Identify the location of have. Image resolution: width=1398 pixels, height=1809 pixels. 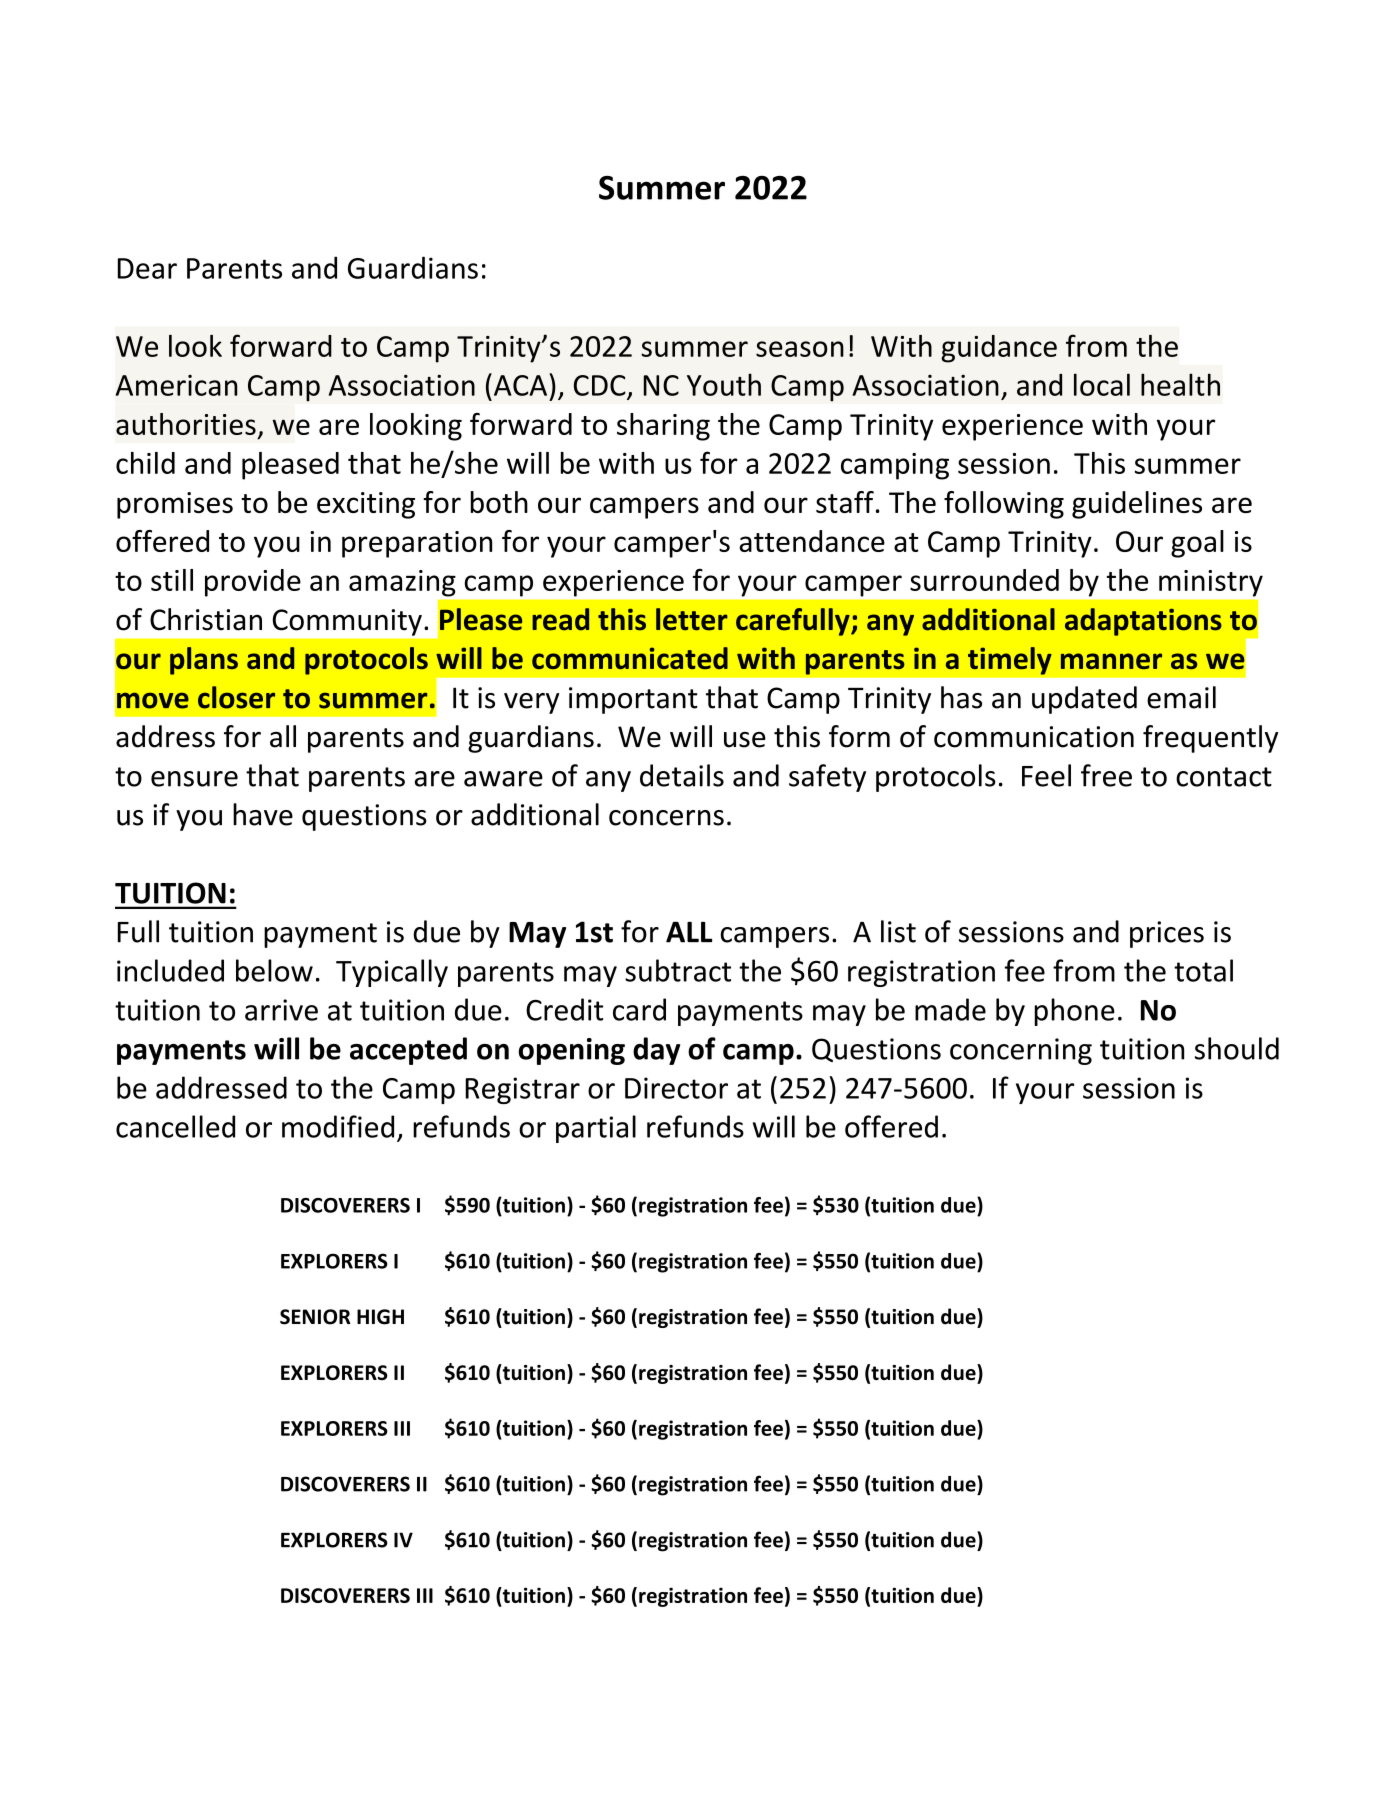
(263, 814).
